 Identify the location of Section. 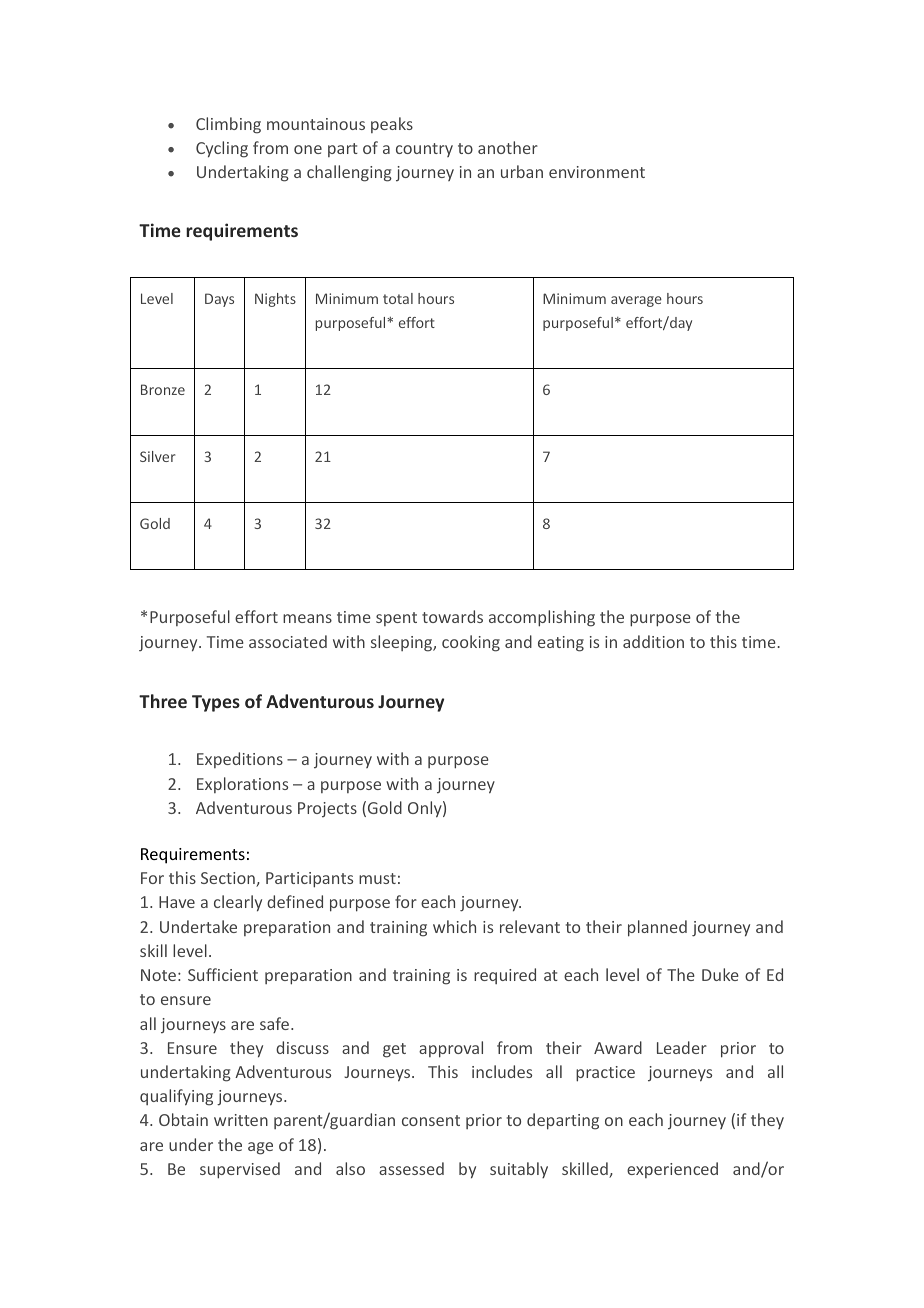
(229, 879).
